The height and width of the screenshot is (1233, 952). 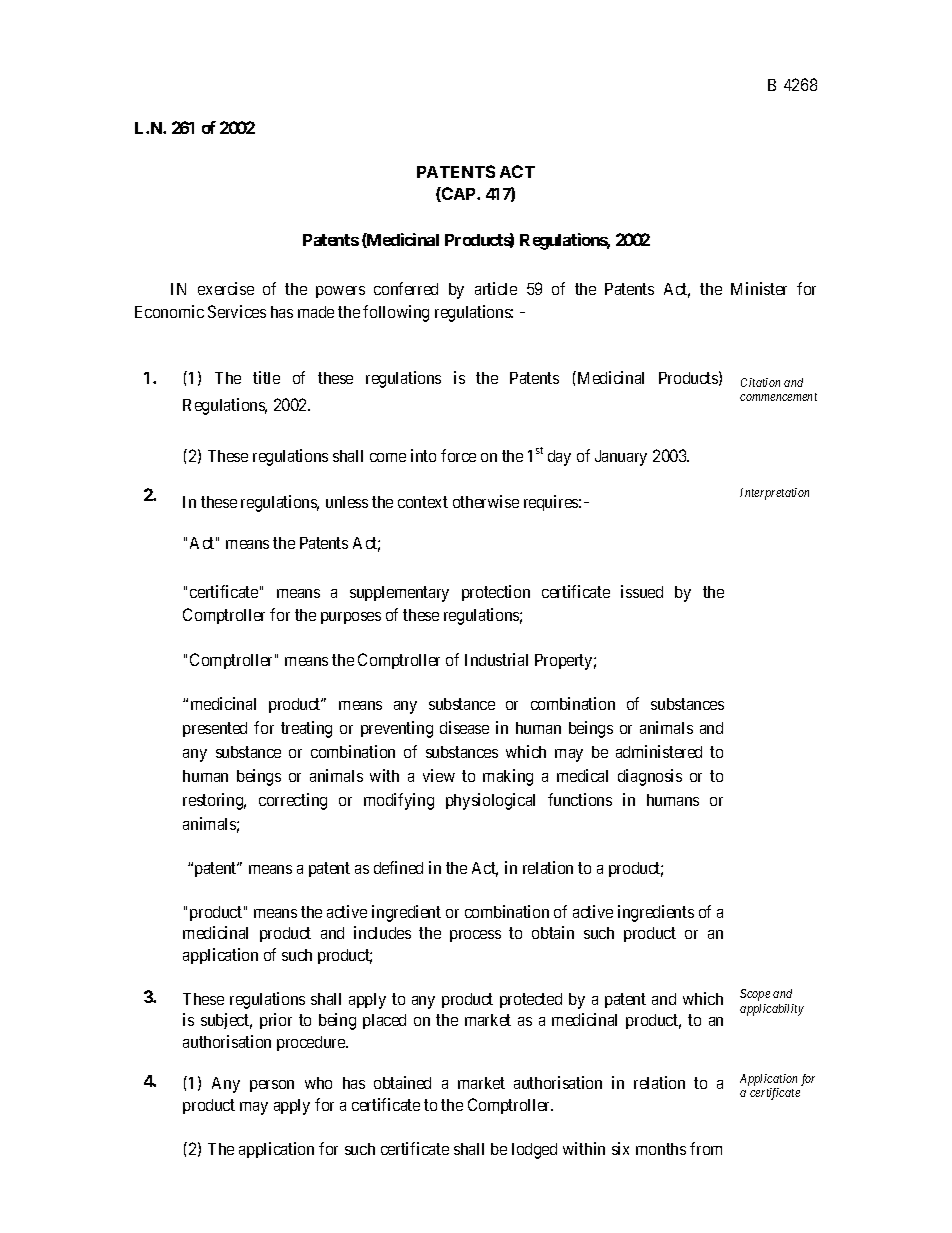 I want to click on lodged, so click(x=534, y=1151).
